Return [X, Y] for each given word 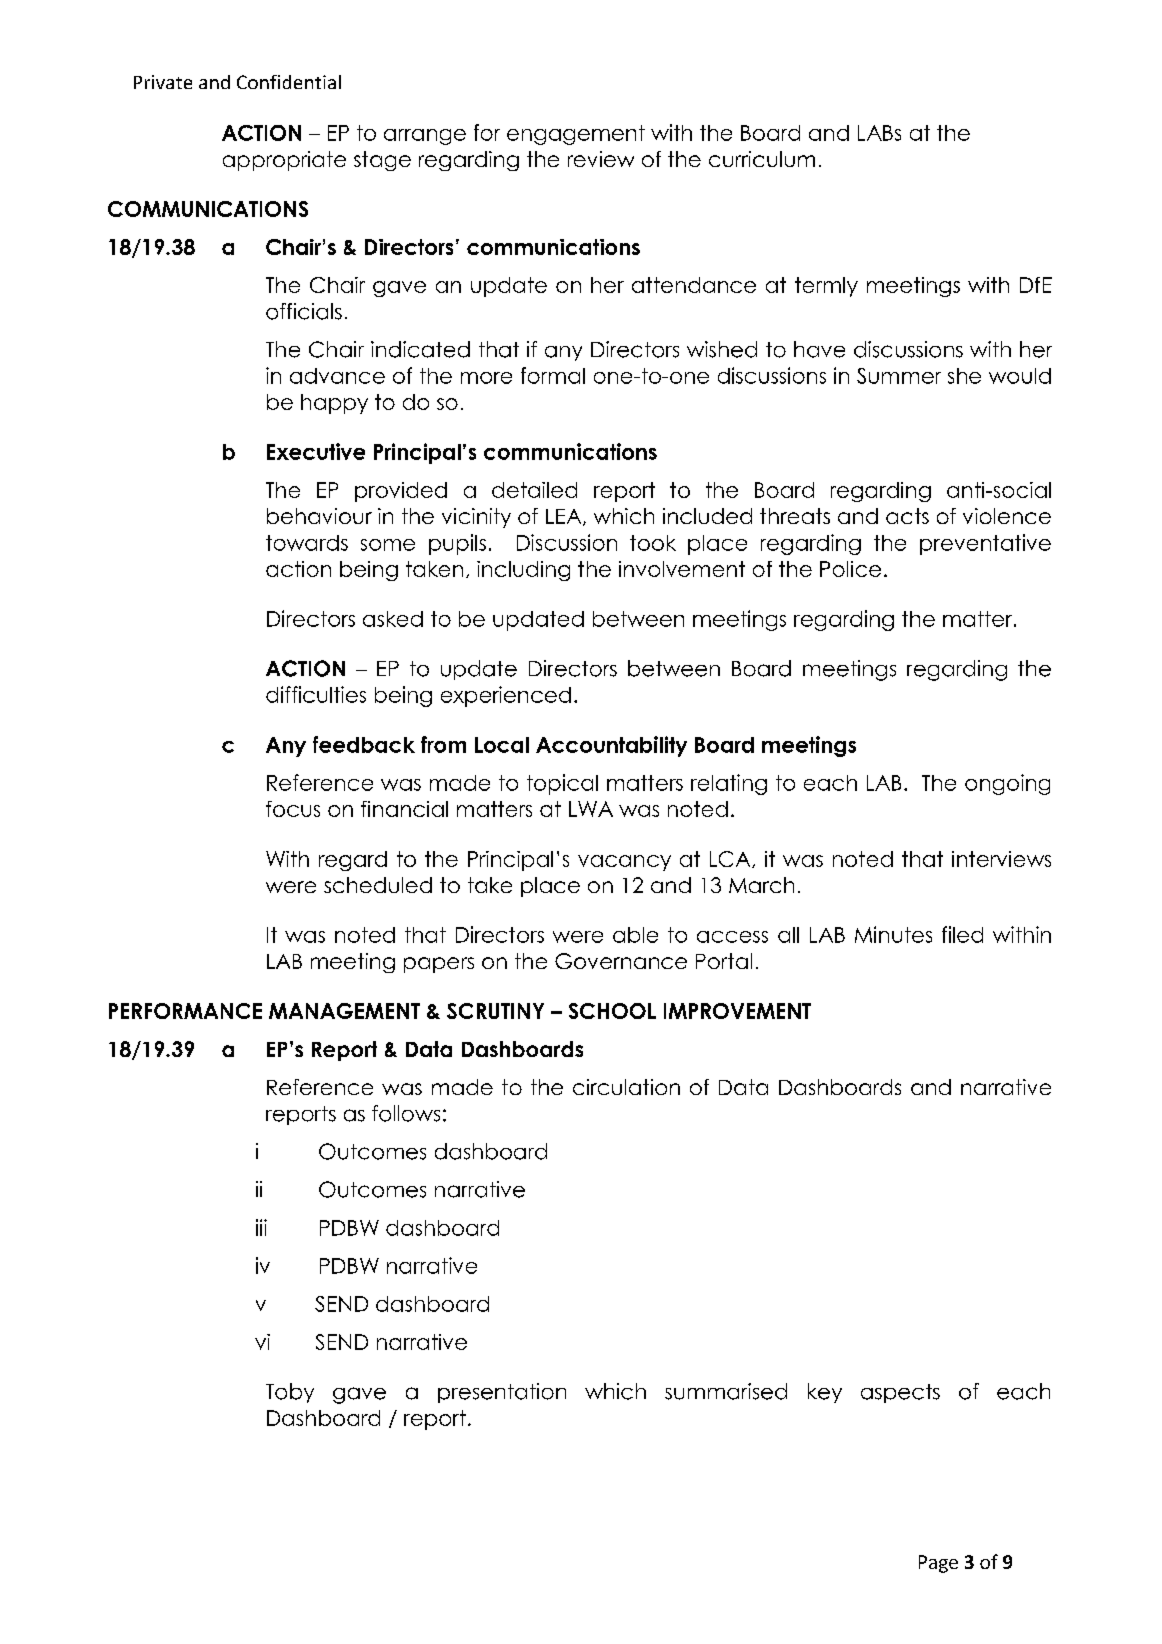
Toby [290, 1393]
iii [261, 1227]
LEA [565, 517]
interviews [1001, 859]
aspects [900, 1393]
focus [293, 809]
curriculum [762, 159]
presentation [502, 1393]
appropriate [284, 161]
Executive [316, 451]
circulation [626, 1087]
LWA [591, 809]
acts [907, 516]
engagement [576, 135]
